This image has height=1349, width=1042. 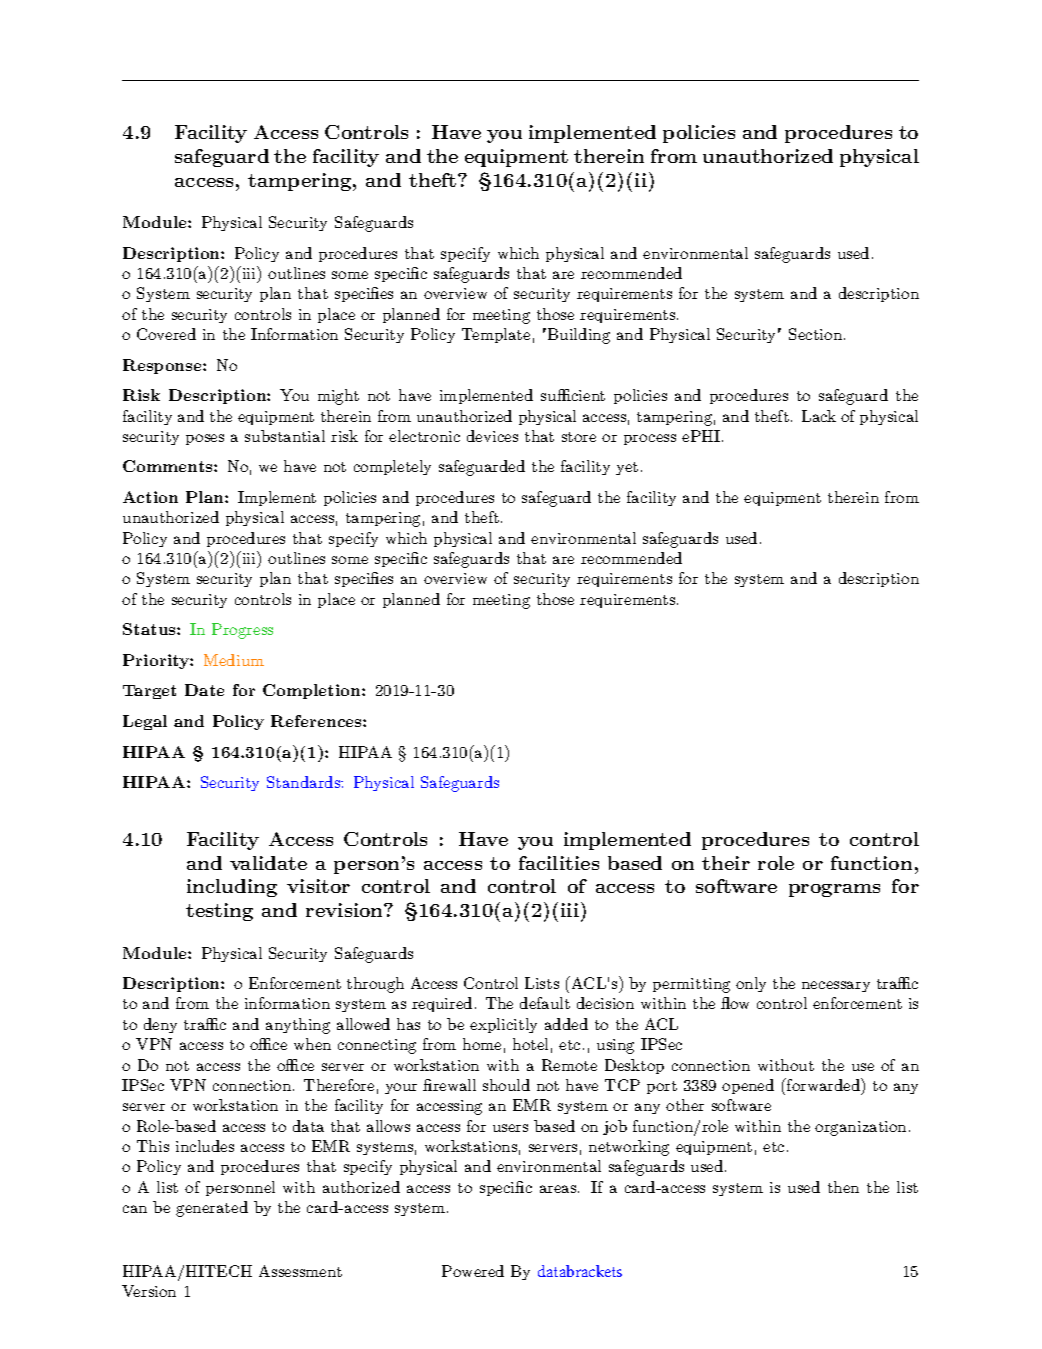 What do you see at coordinates (219, 912) in the image?
I see `testing` at bounding box center [219, 912].
